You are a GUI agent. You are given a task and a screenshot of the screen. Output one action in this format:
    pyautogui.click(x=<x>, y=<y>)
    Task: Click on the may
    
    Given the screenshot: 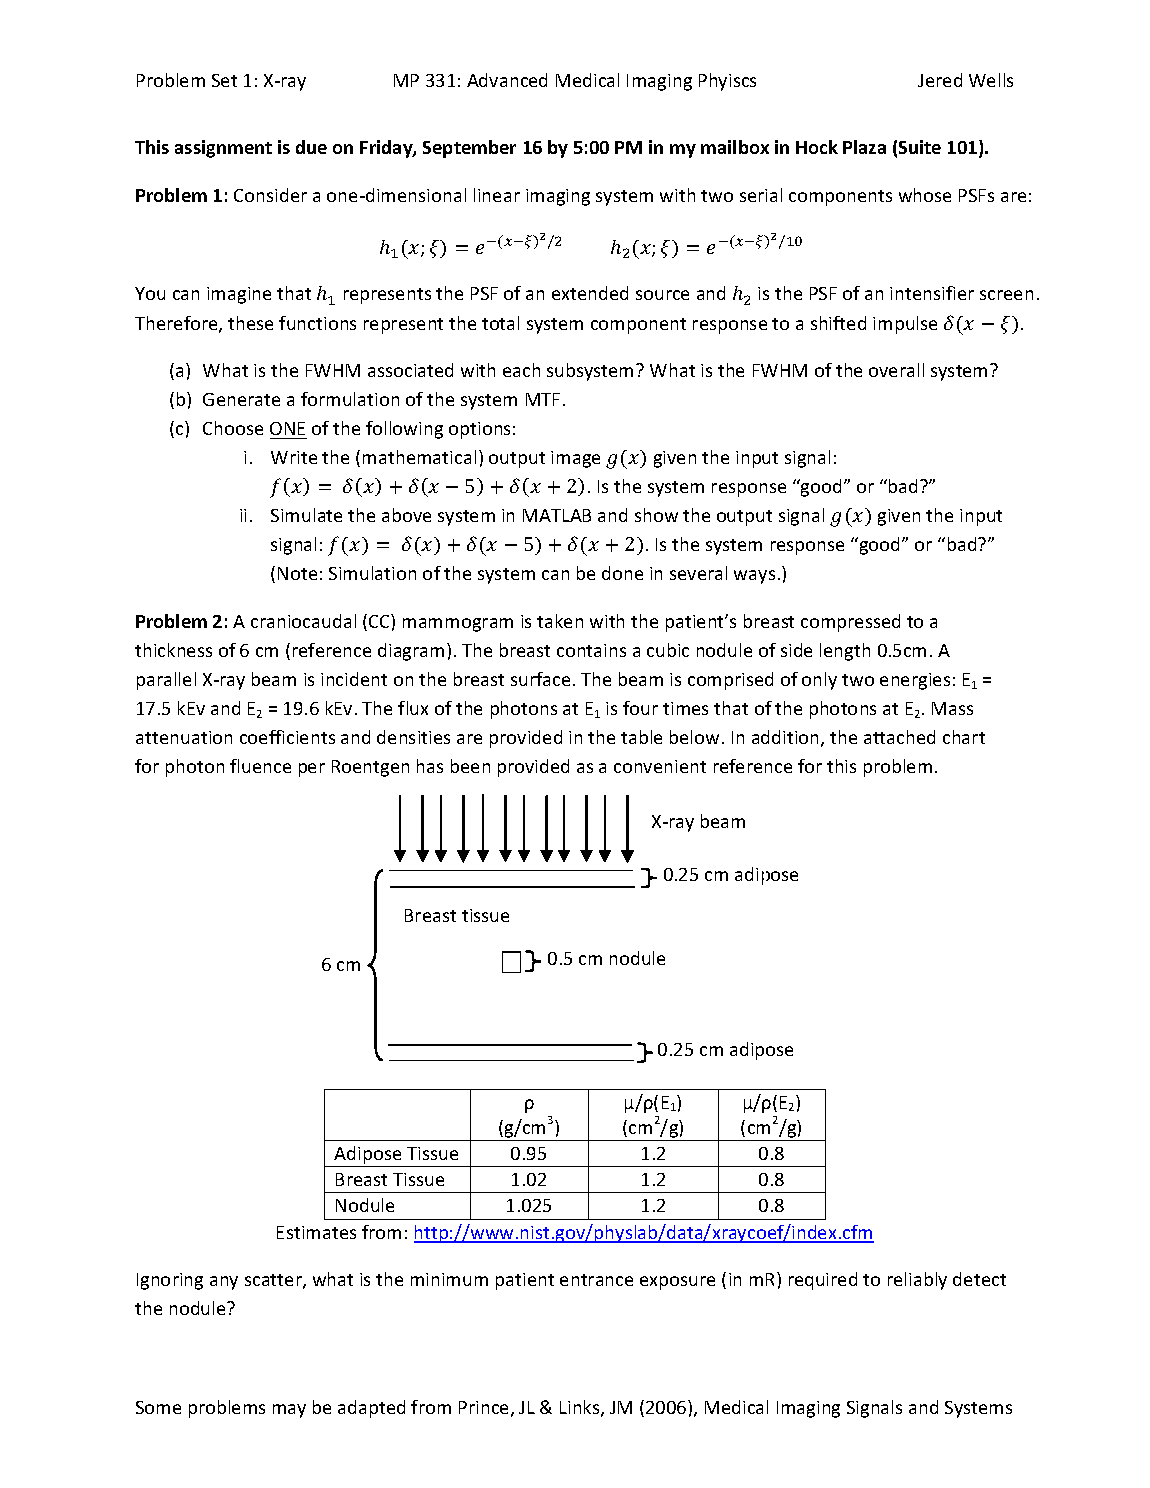 What is the action you would take?
    pyautogui.click(x=289, y=1411)
